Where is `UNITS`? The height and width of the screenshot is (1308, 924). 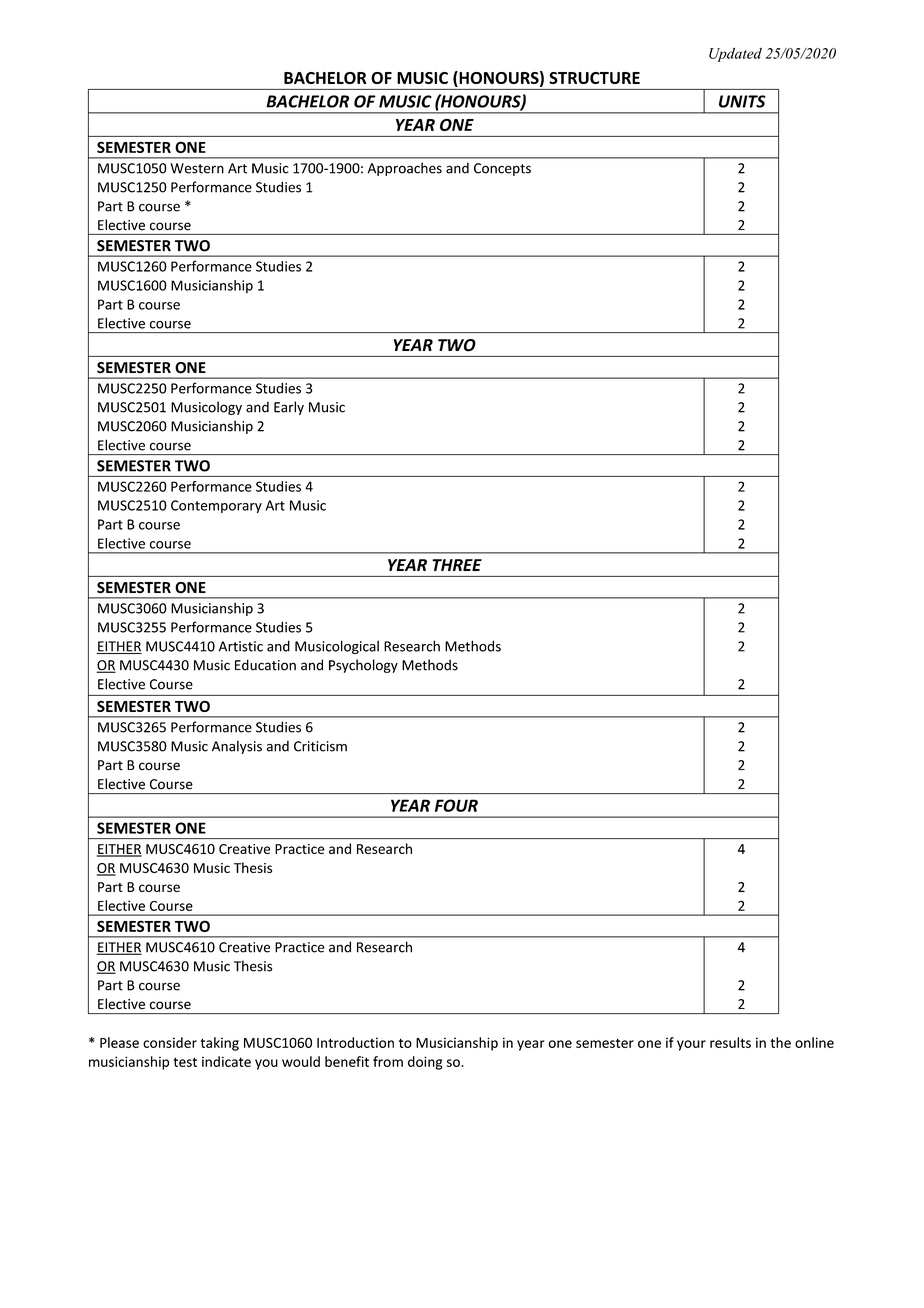
UNITS is located at coordinates (742, 101).
